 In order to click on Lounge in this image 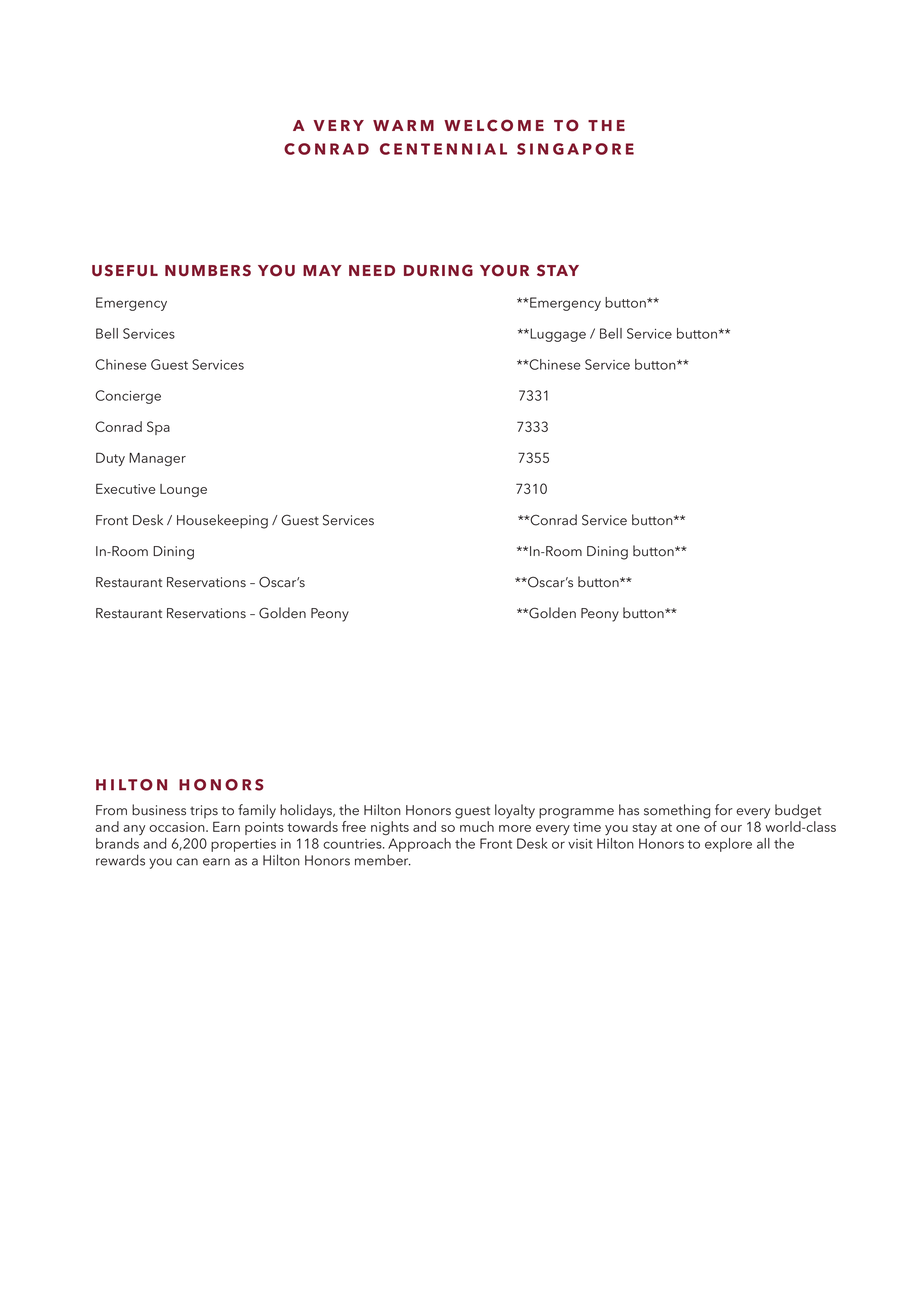, I will do `click(183, 490)`.
